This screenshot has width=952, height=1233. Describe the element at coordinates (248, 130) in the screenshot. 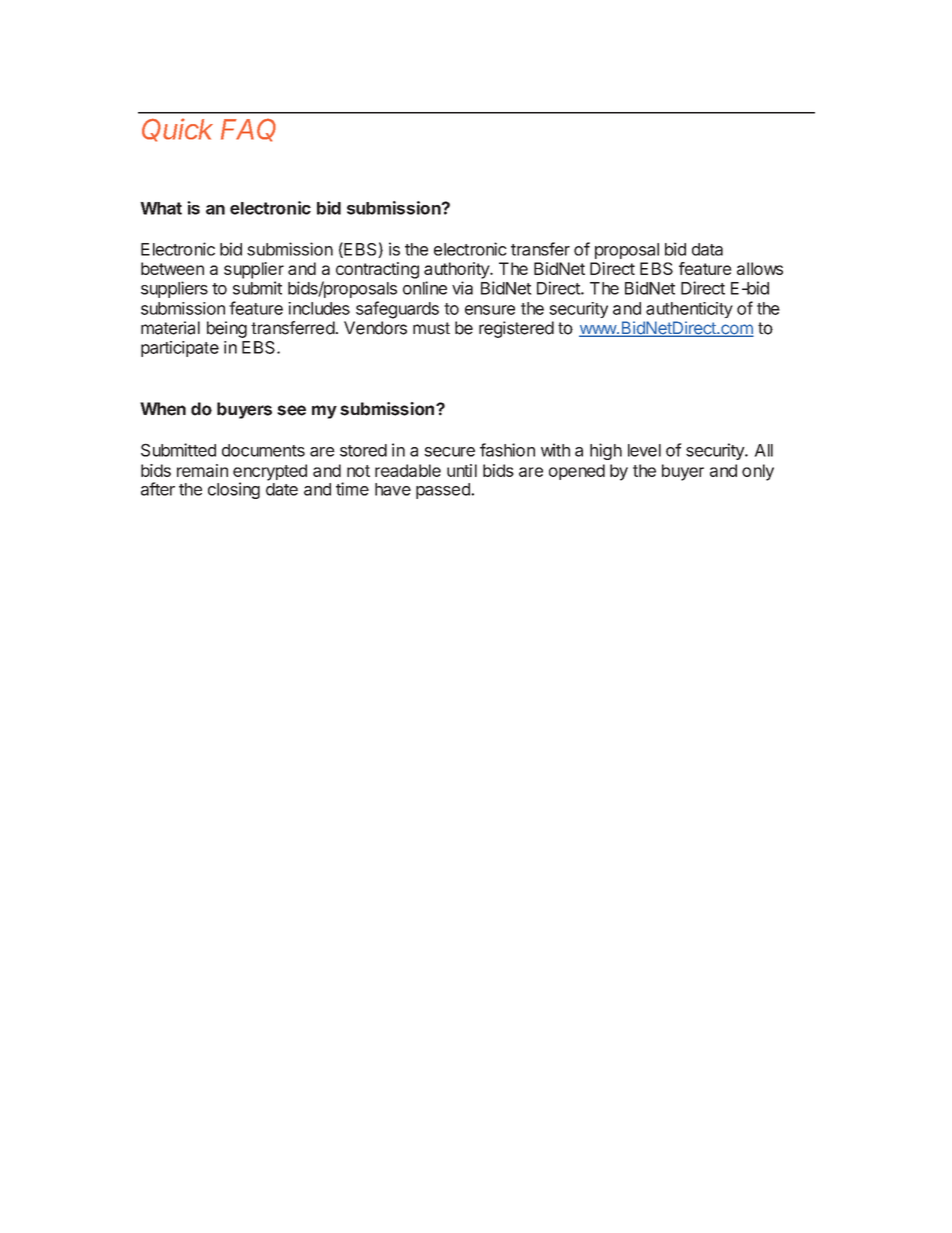

I see `FAQ` at that location.
